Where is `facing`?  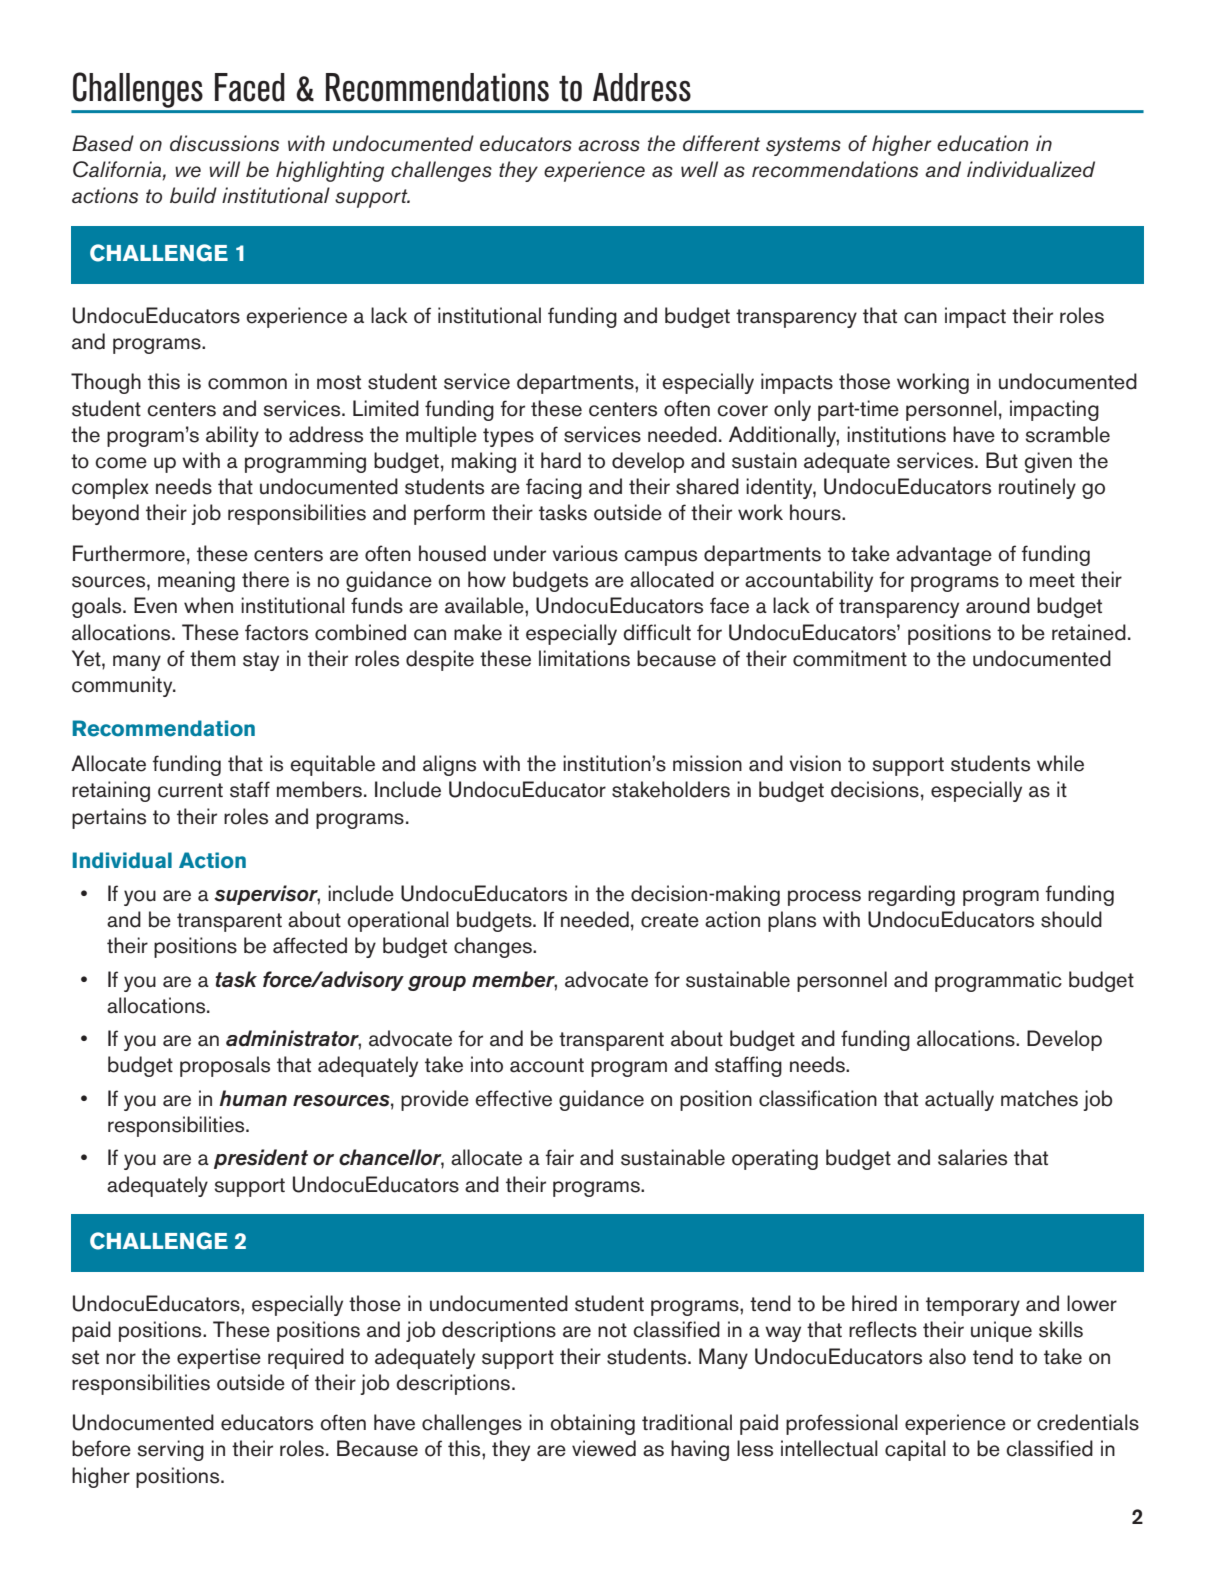
facing is located at coordinates (554, 488).
